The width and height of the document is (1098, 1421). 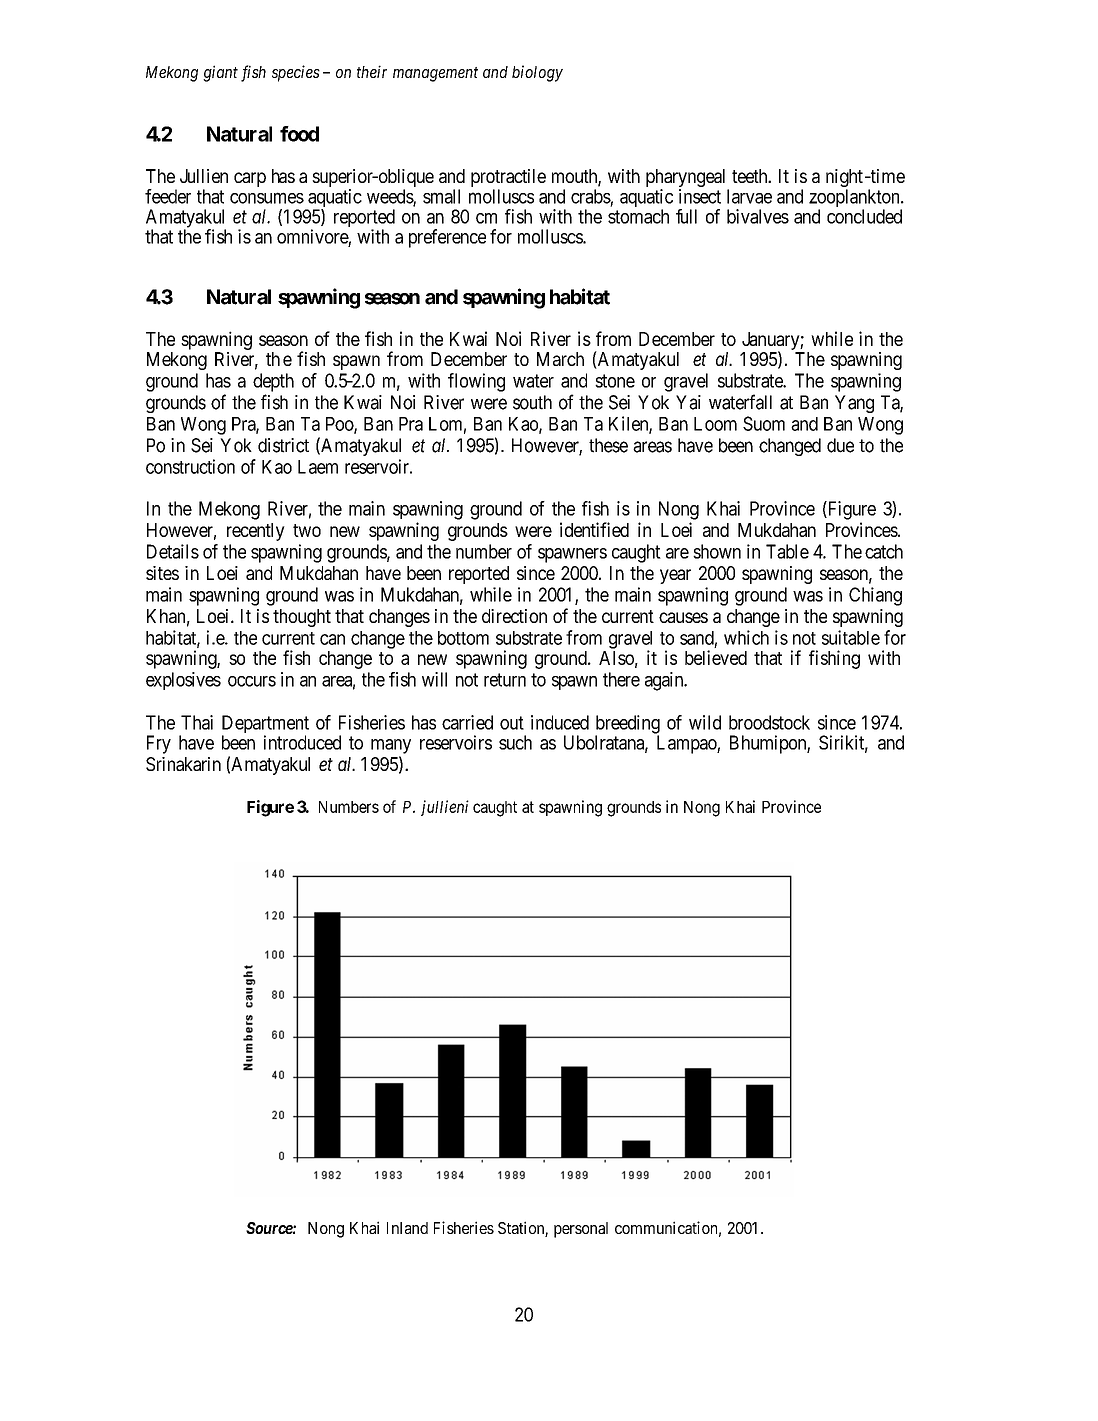 I want to click on biology, so click(x=537, y=73).
